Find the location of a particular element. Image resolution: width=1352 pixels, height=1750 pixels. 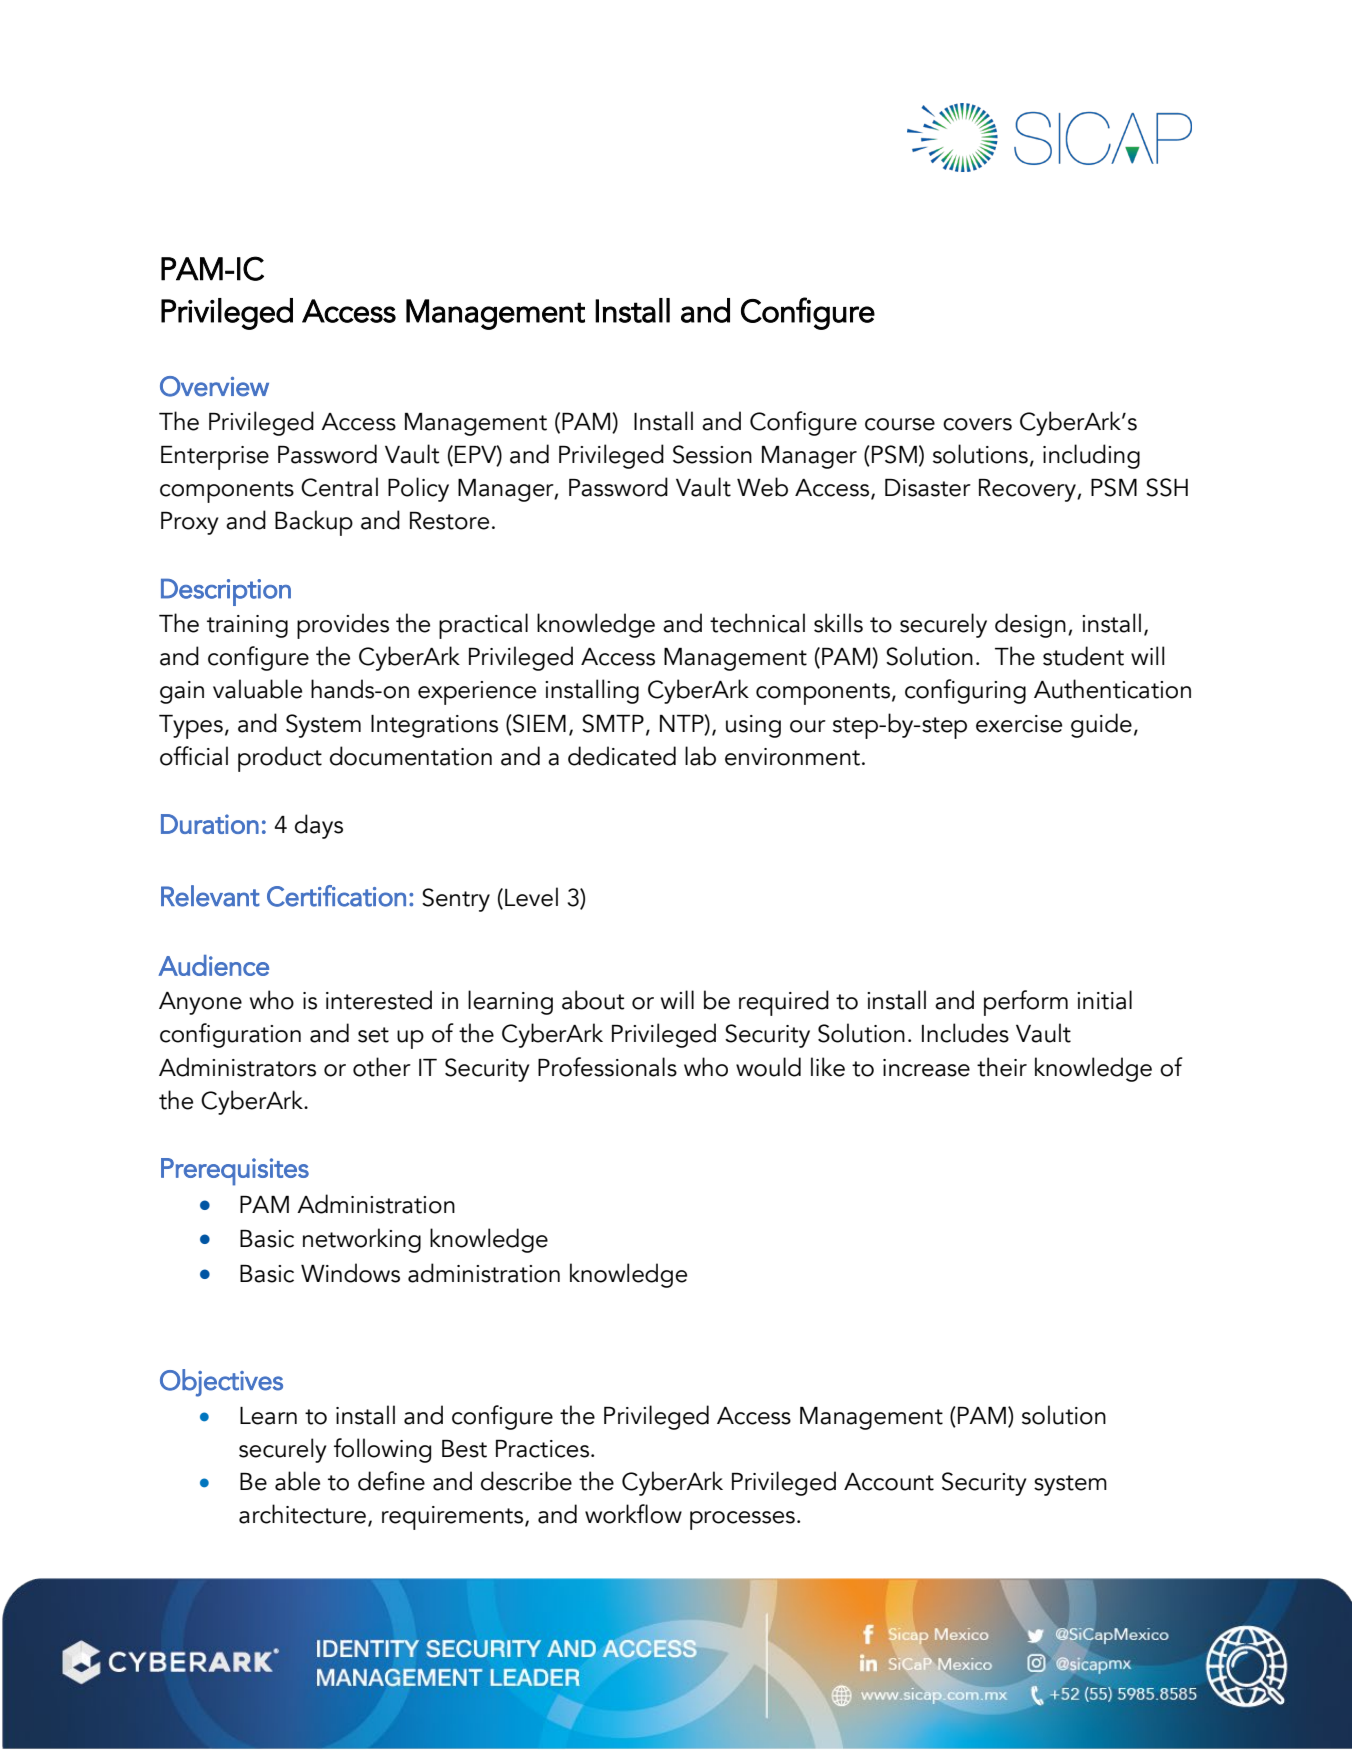

lab is located at coordinates (700, 756).
